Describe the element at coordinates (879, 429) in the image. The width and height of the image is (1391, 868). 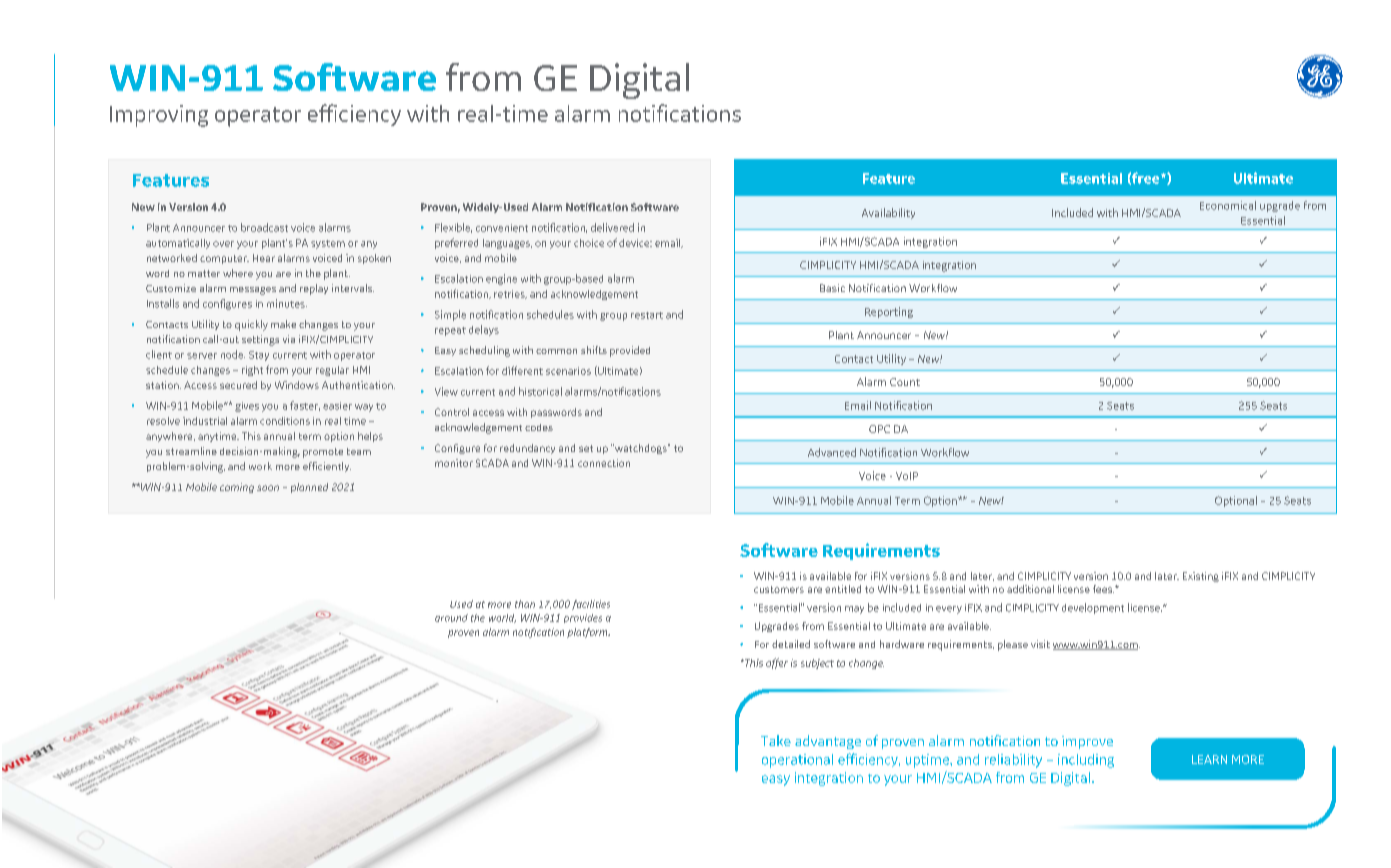
I see `OPC` at that location.
